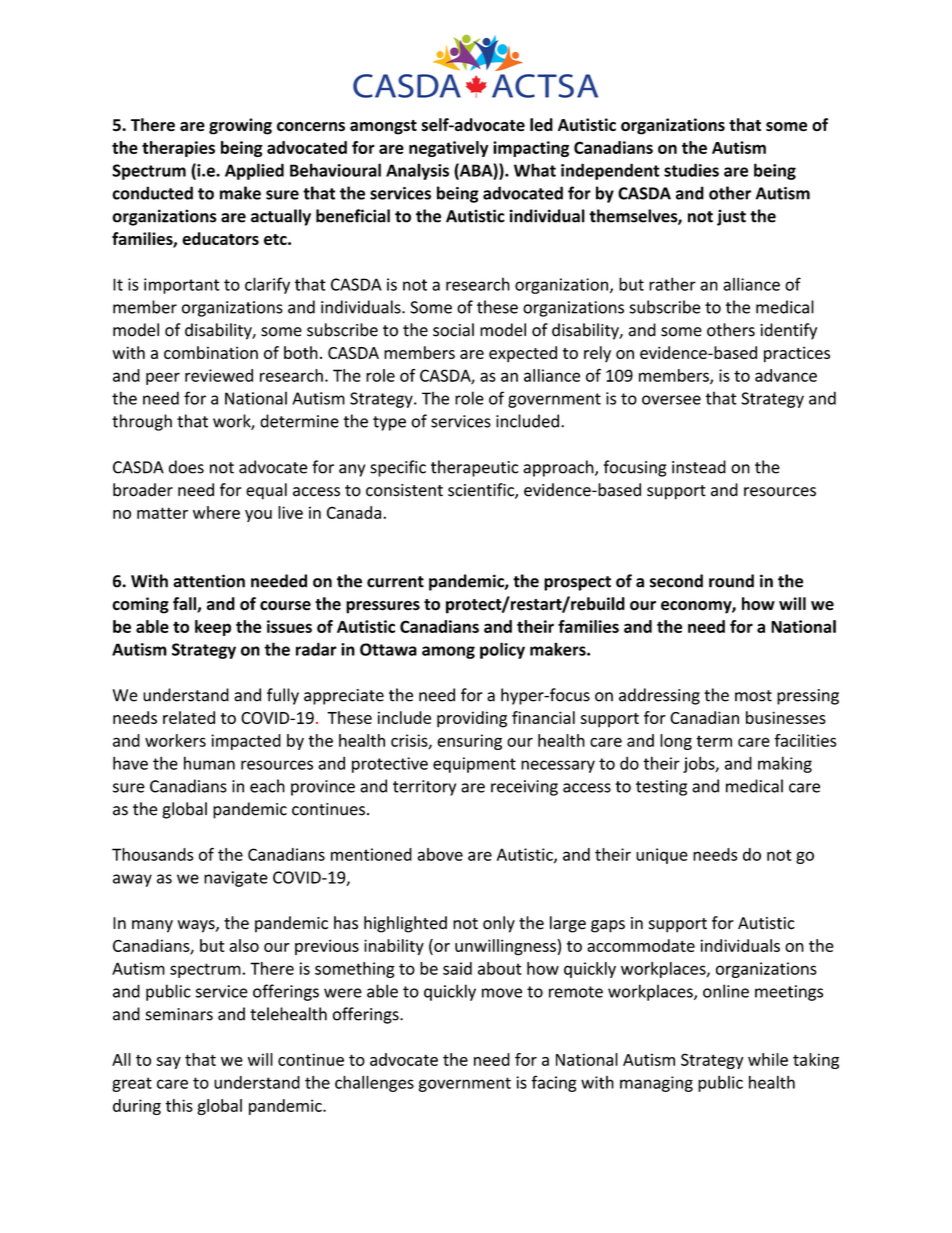 Image resolution: width=952 pixels, height=1233 pixels. Describe the element at coordinates (213, 628) in the screenshot. I see `keep` at that location.
